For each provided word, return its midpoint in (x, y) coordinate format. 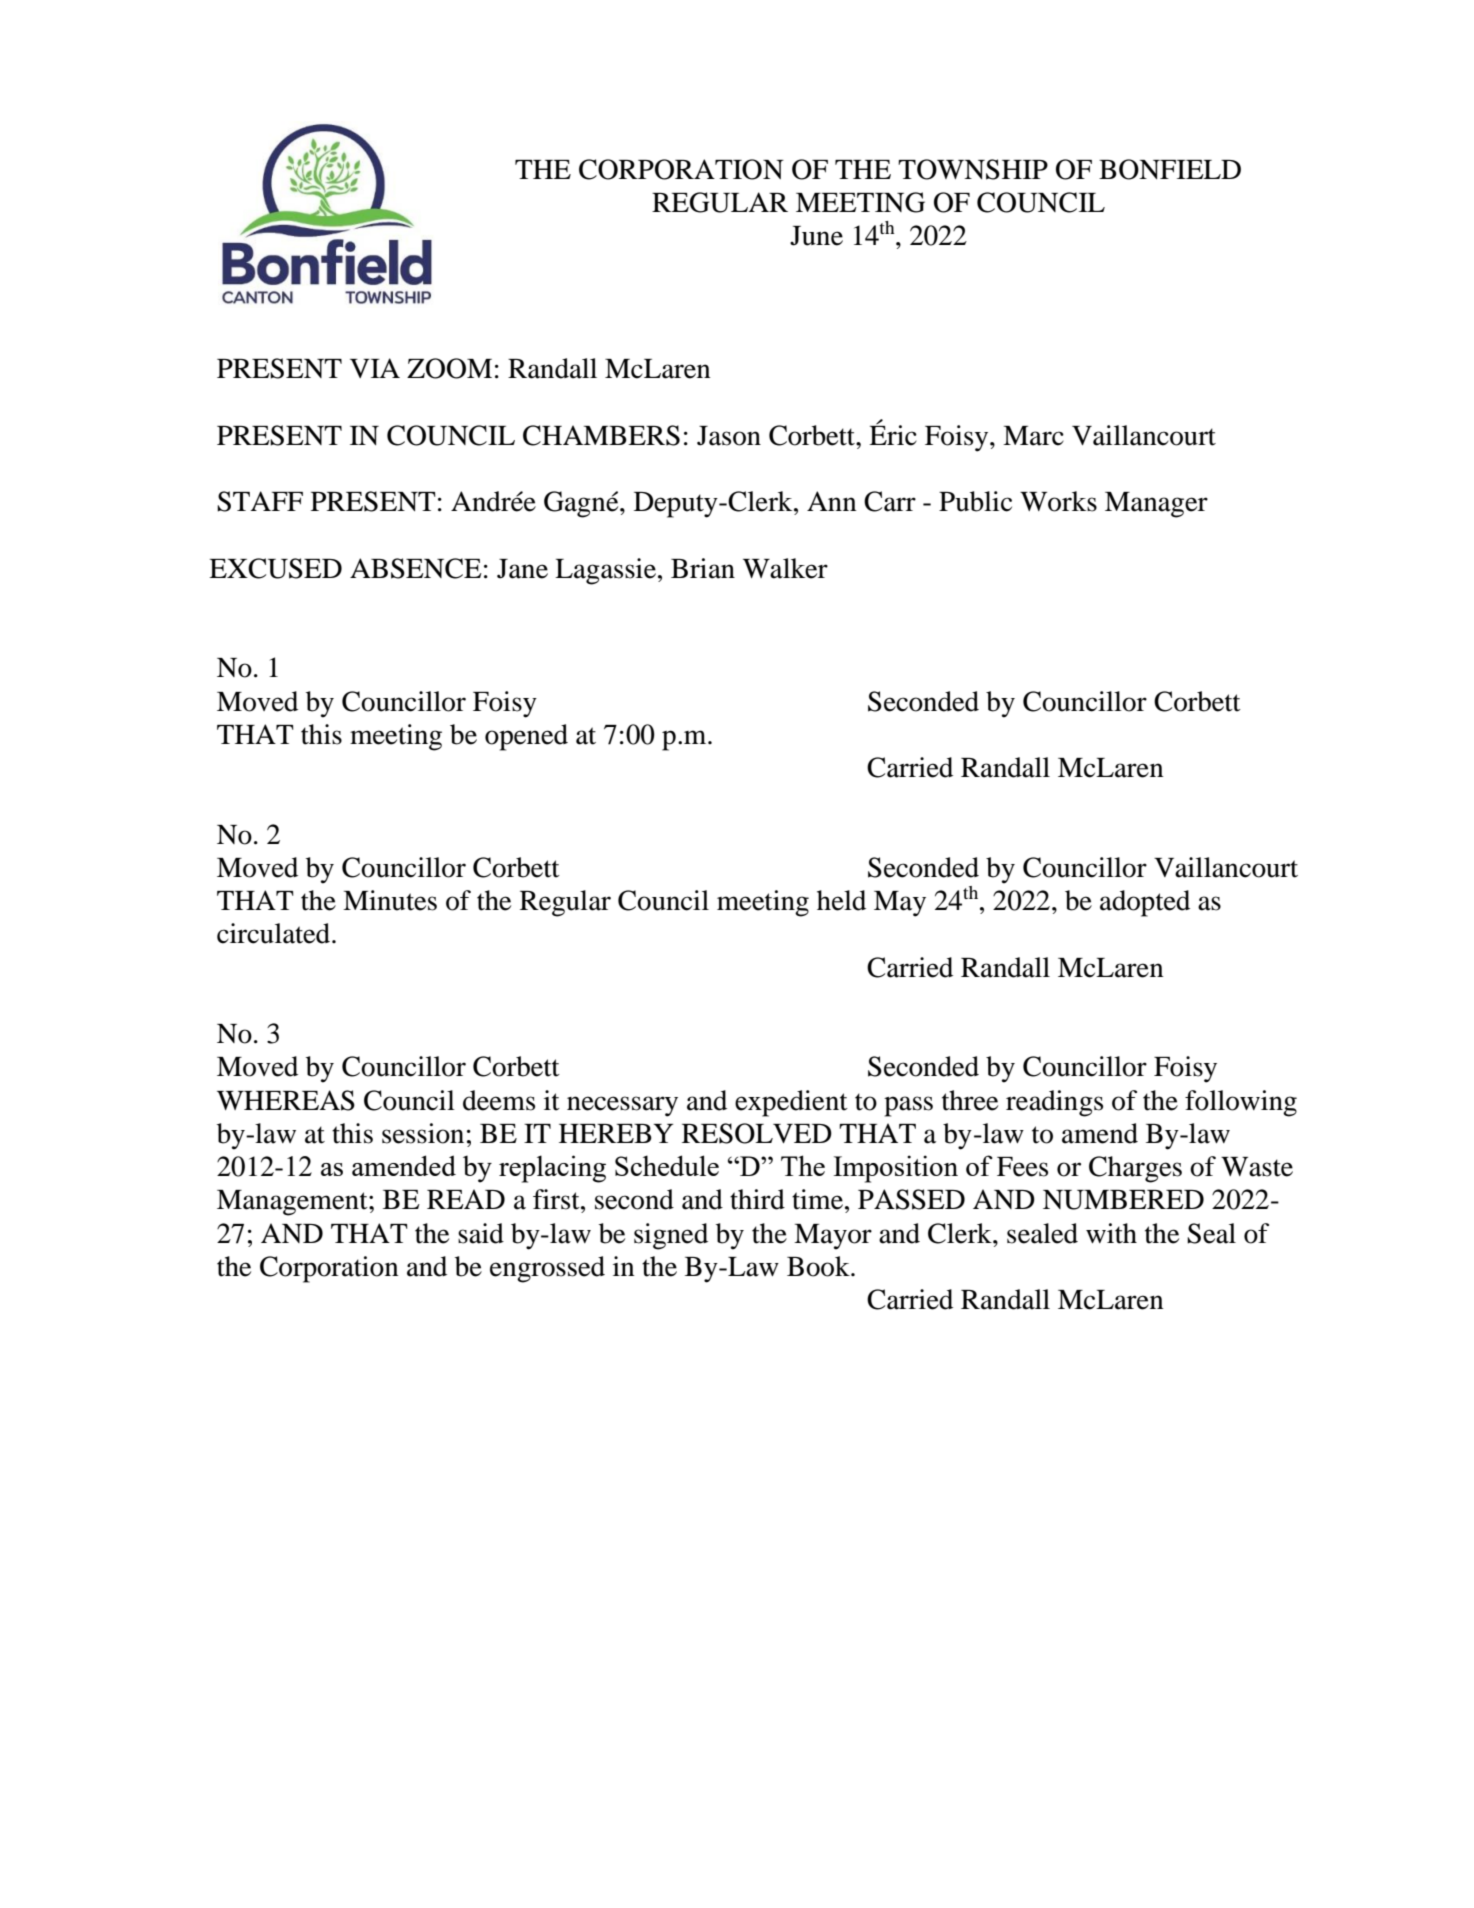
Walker (785, 568)
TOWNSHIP (973, 169)
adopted (1145, 903)
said (481, 1233)
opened (526, 737)
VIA (375, 368)
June (816, 236)
